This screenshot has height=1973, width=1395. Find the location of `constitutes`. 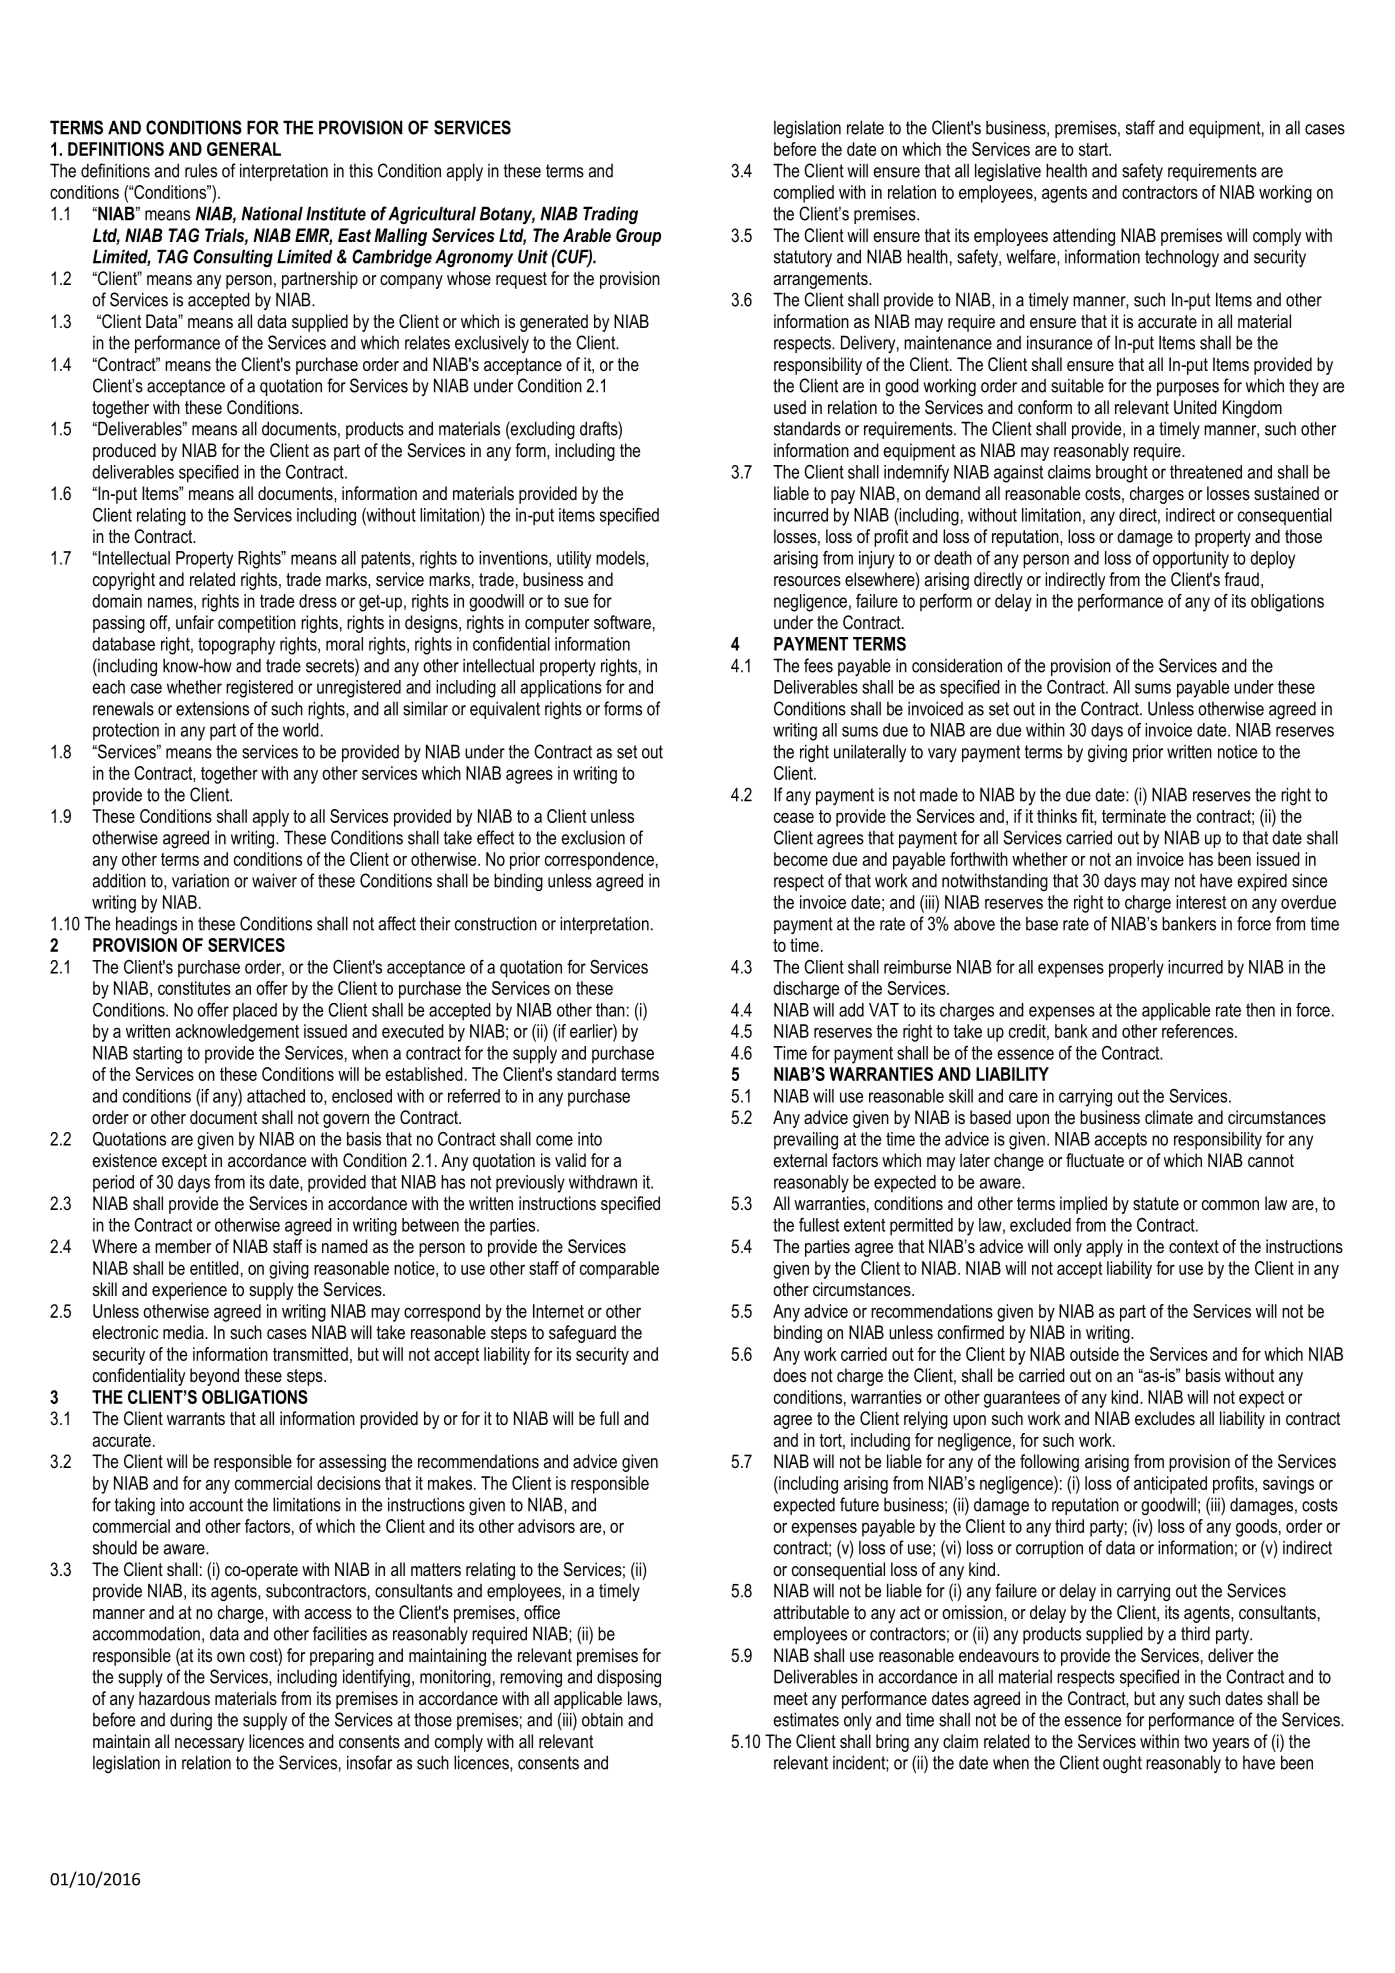

constitutes is located at coordinates (194, 988).
